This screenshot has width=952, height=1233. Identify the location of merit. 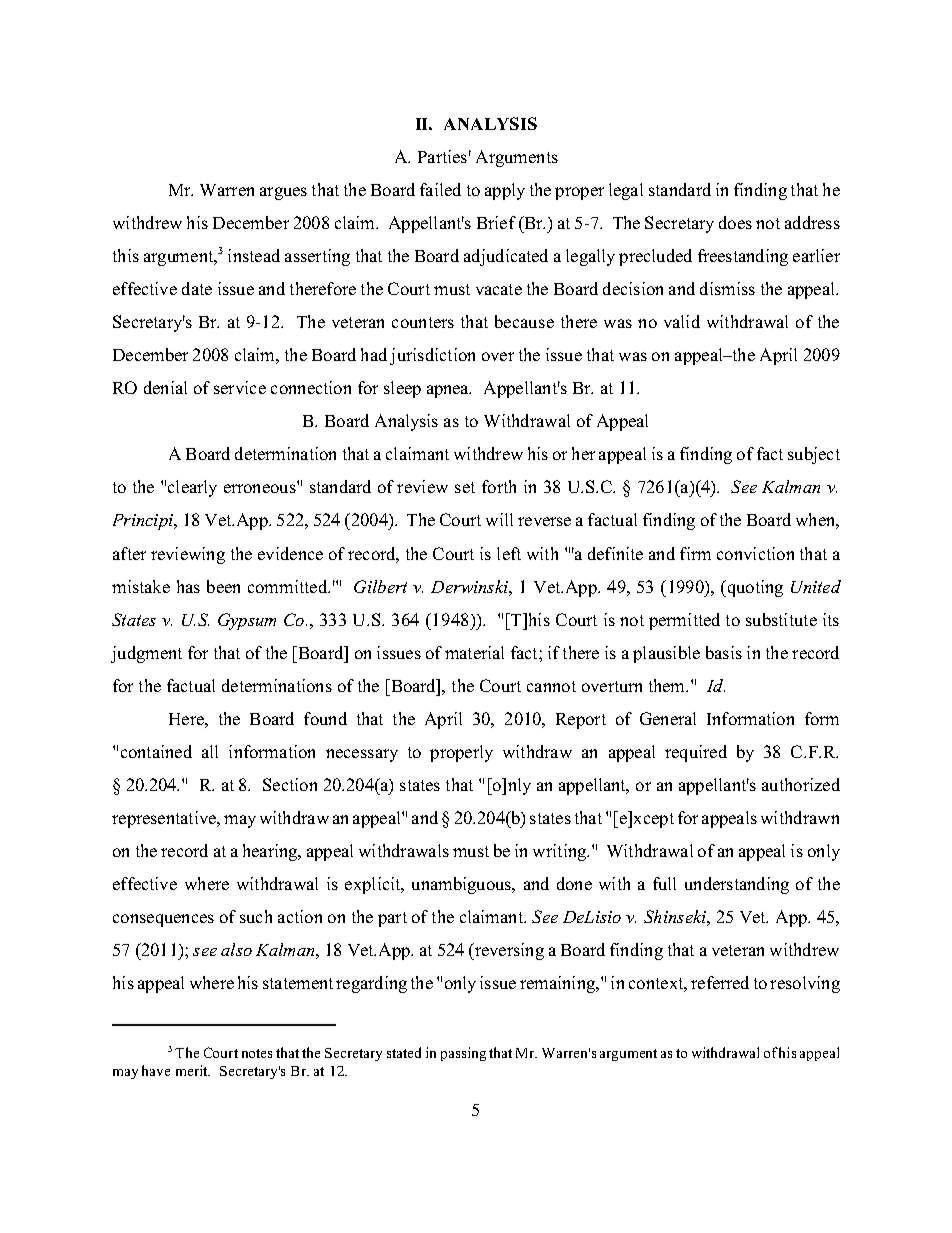
(193, 1070).
